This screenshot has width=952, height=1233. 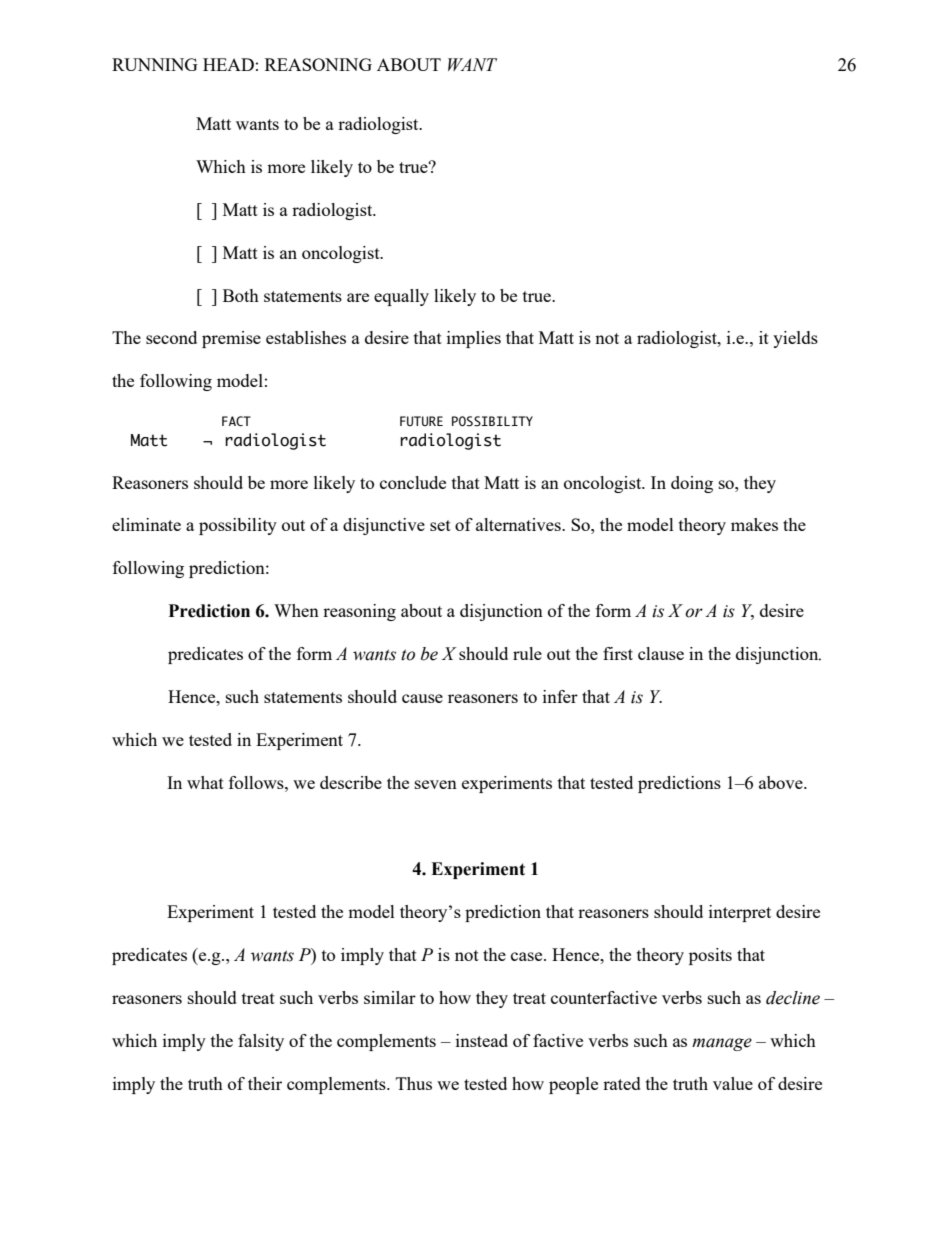 I want to click on falsity, so click(x=261, y=1042).
